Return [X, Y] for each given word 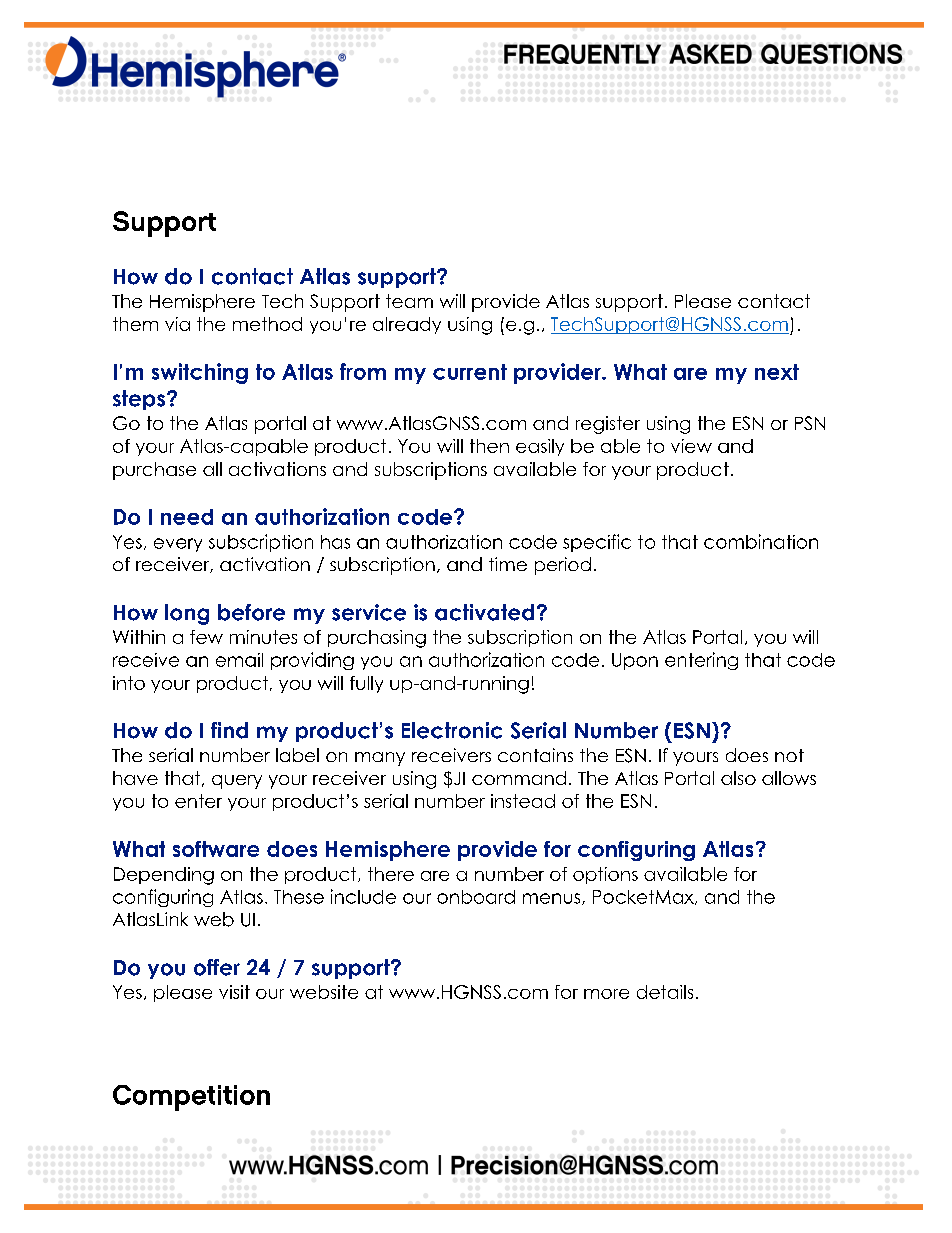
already [407, 325]
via [177, 324]
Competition [191, 1098]
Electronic [452, 730]
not [789, 755]
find [229, 730]
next [777, 372]
